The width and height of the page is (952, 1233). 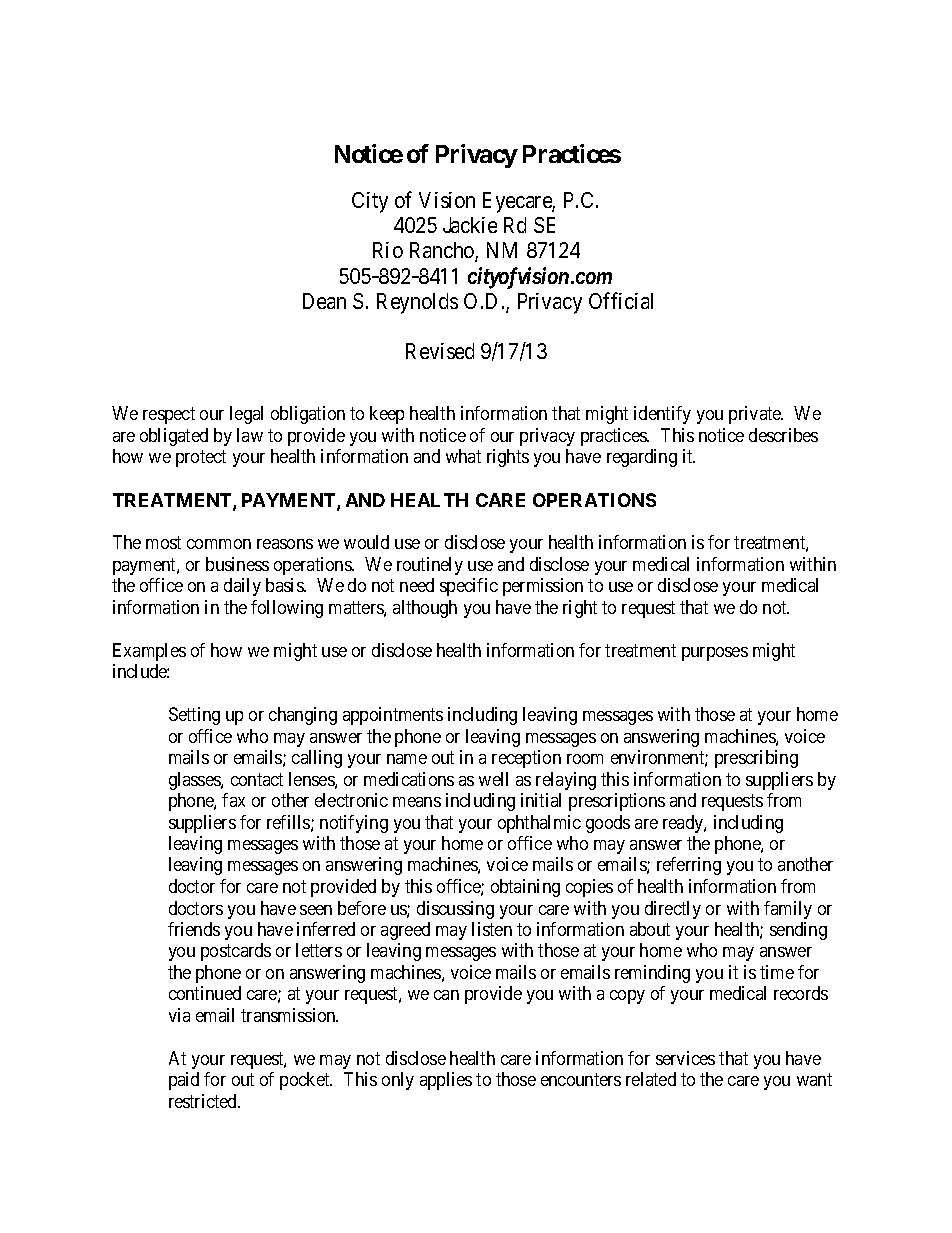 What do you see at coordinates (425, 609) in the page?
I see `although` at bounding box center [425, 609].
